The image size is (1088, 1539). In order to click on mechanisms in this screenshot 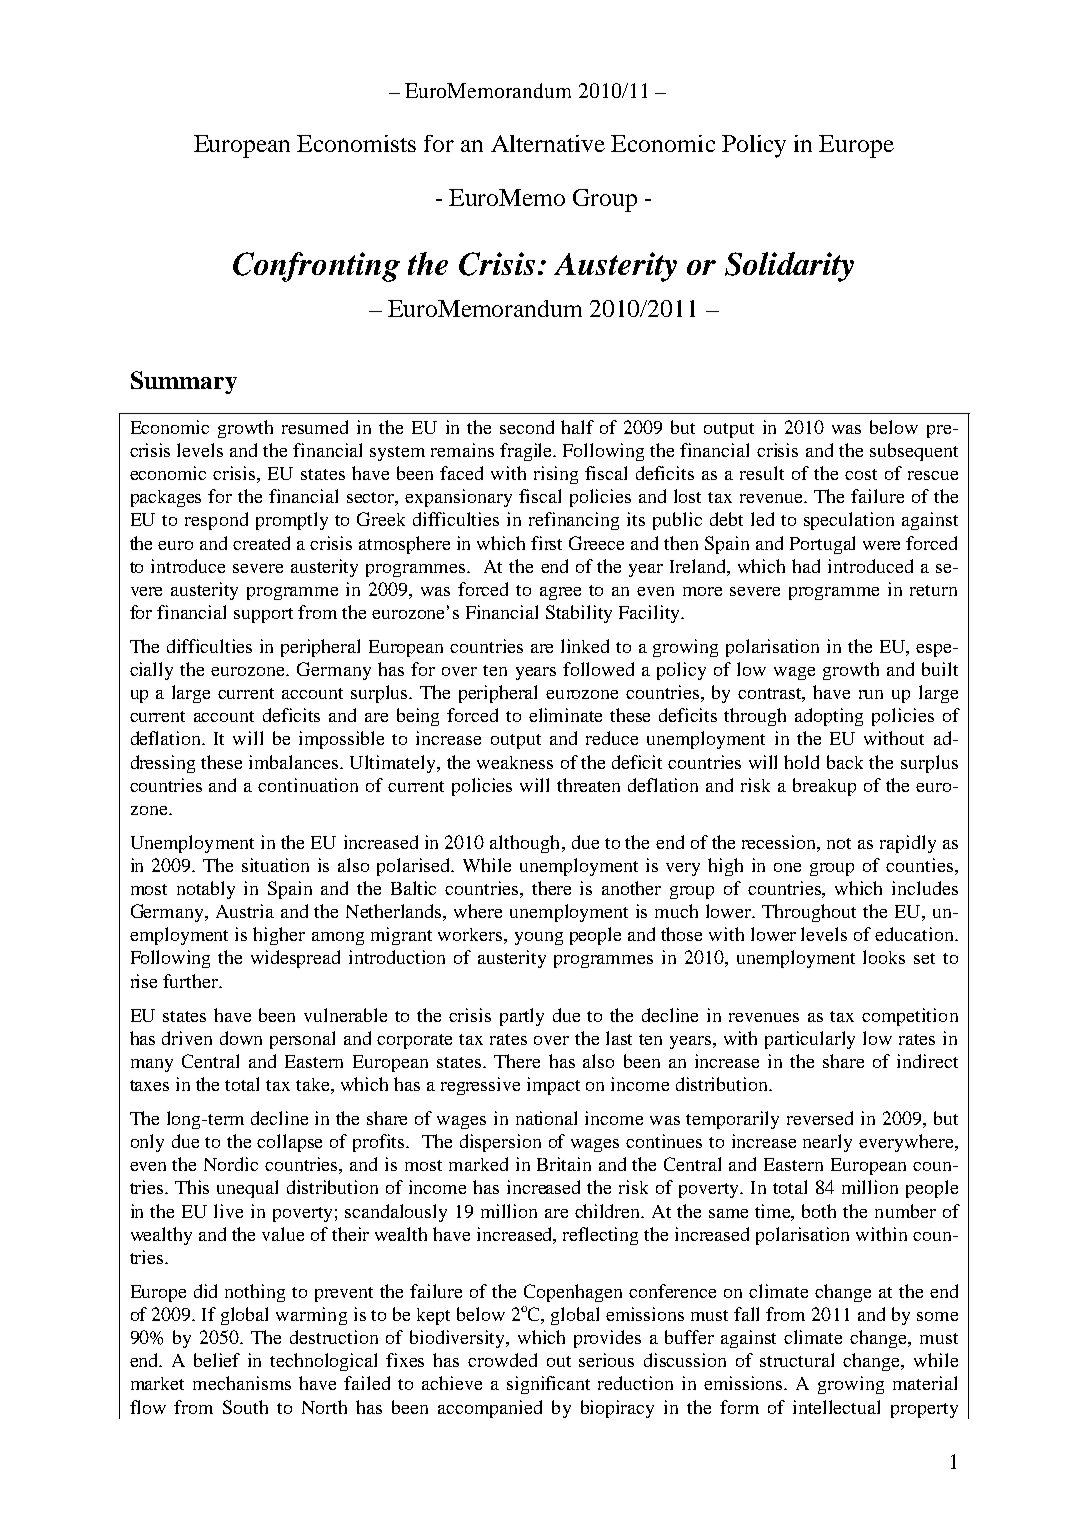, I will do `click(242, 1383)`.
